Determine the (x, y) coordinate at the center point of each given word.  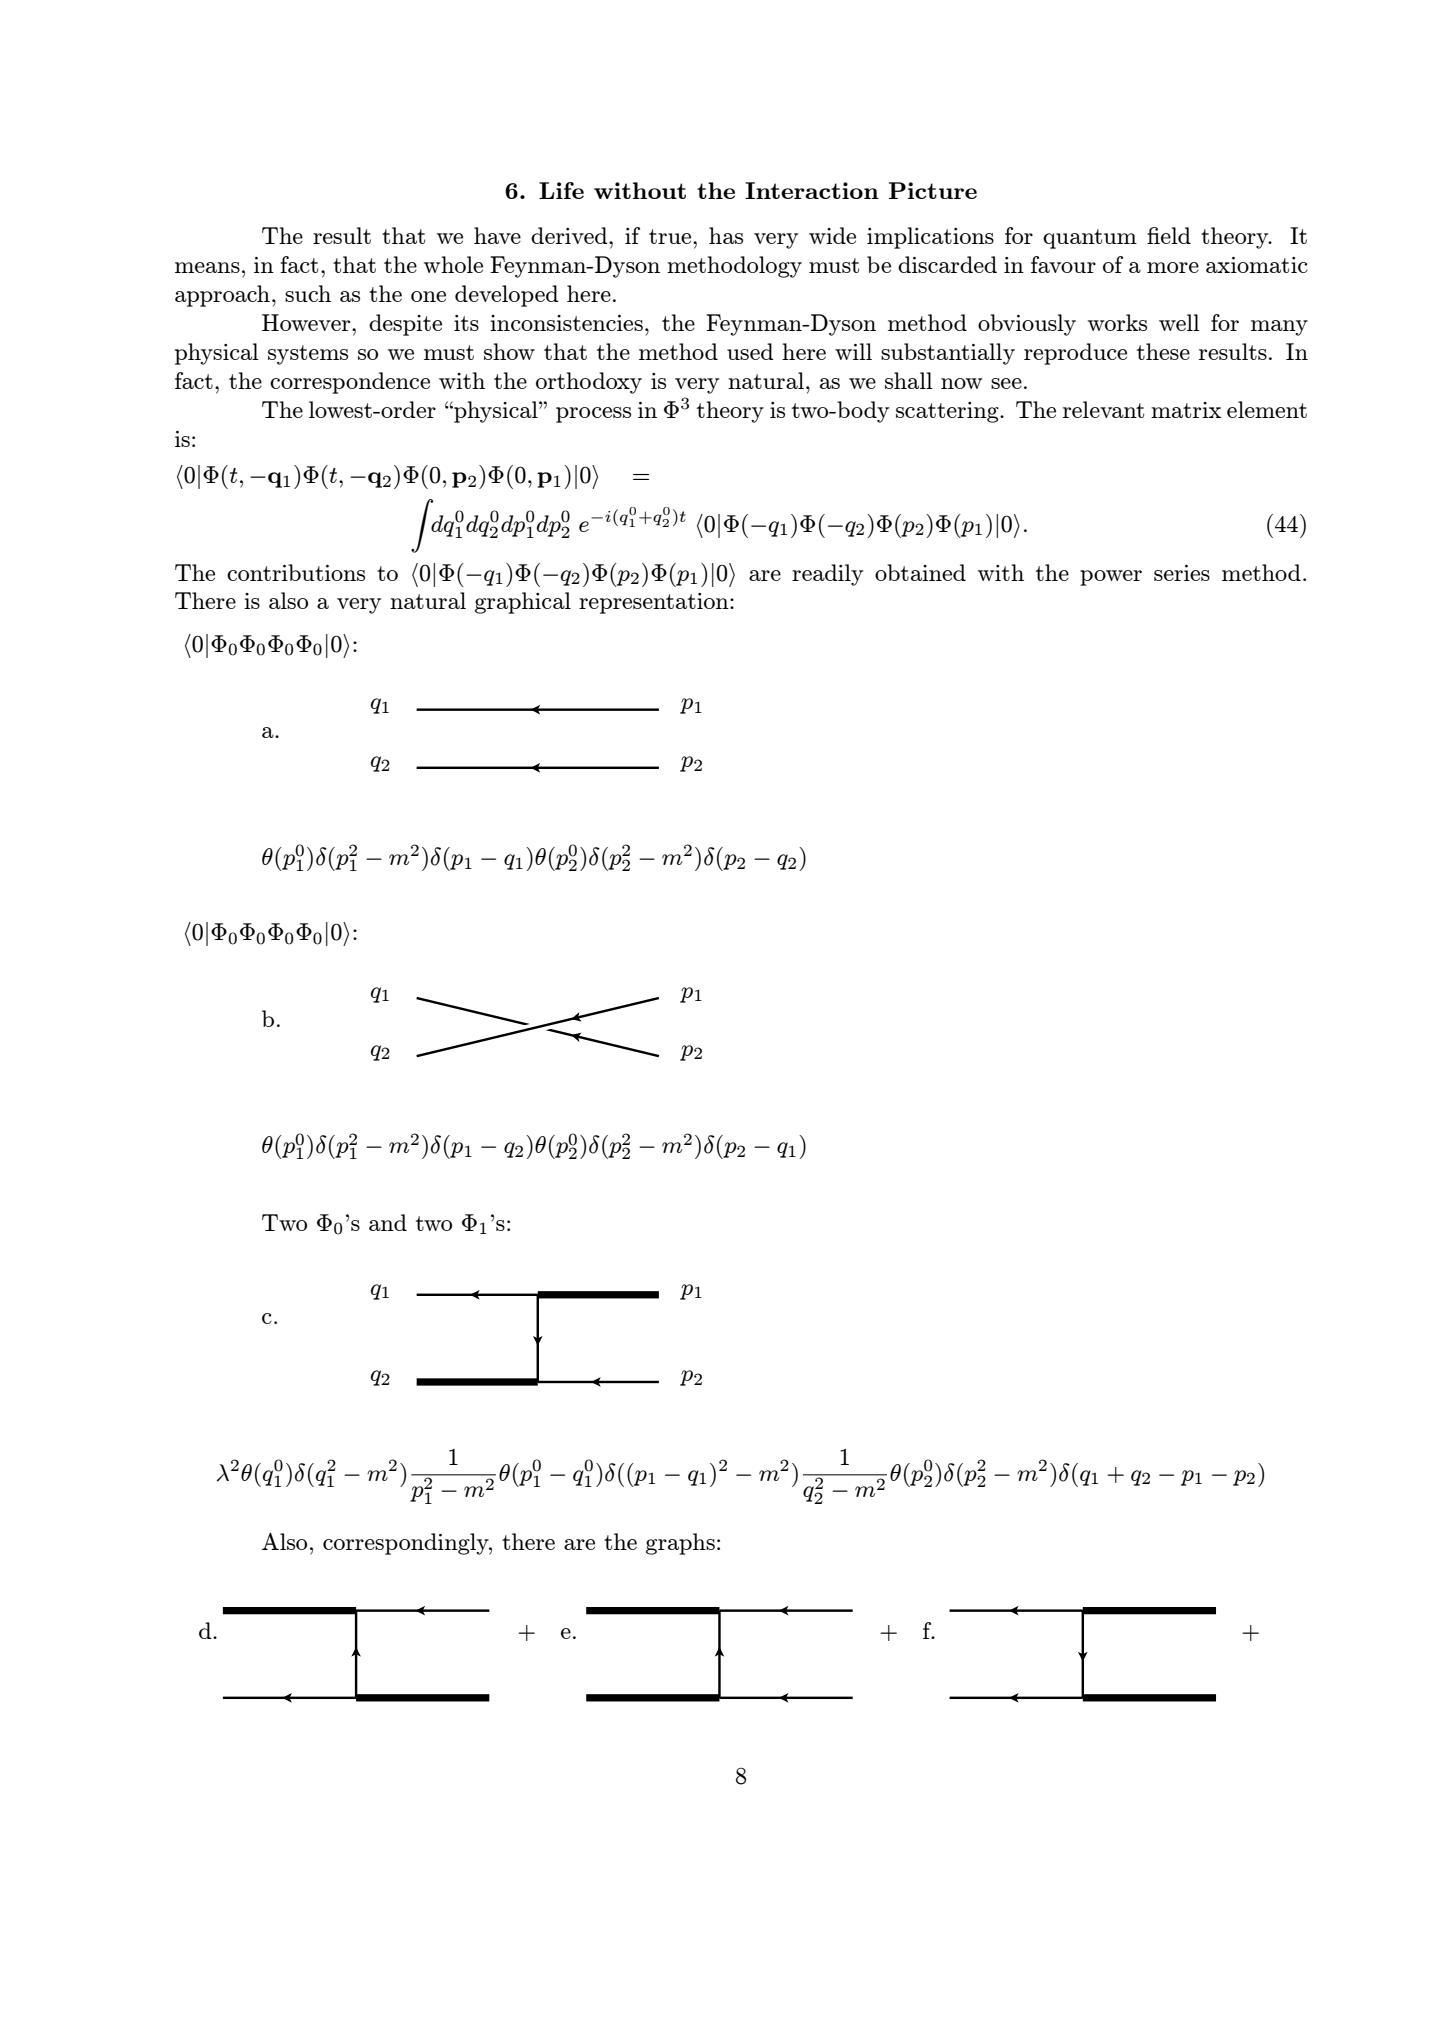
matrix (1186, 410)
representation (655, 603)
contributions (296, 572)
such (308, 293)
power (1111, 578)
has (726, 235)
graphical (523, 603)
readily (827, 575)
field (1169, 235)
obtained (920, 572)
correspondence (350, 383)
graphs (680, 1544)
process (593, 415)
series (1182, 573)
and (388, 1222)
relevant (1103, 409)
